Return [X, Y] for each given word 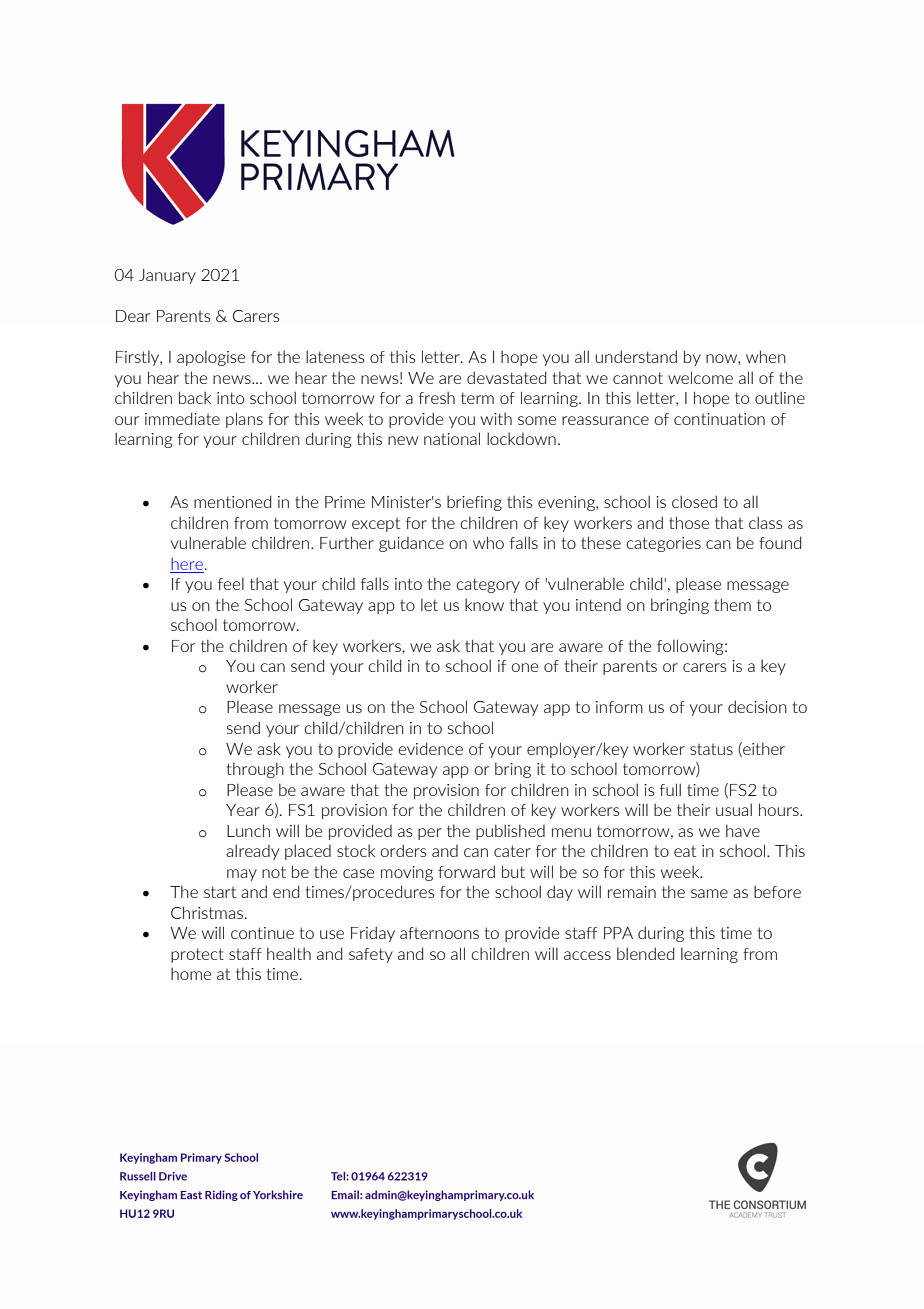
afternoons [439, 933]
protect [197, 955]
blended [645, 953]
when [766, 356]
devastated [506, 377]
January [167, 276]
